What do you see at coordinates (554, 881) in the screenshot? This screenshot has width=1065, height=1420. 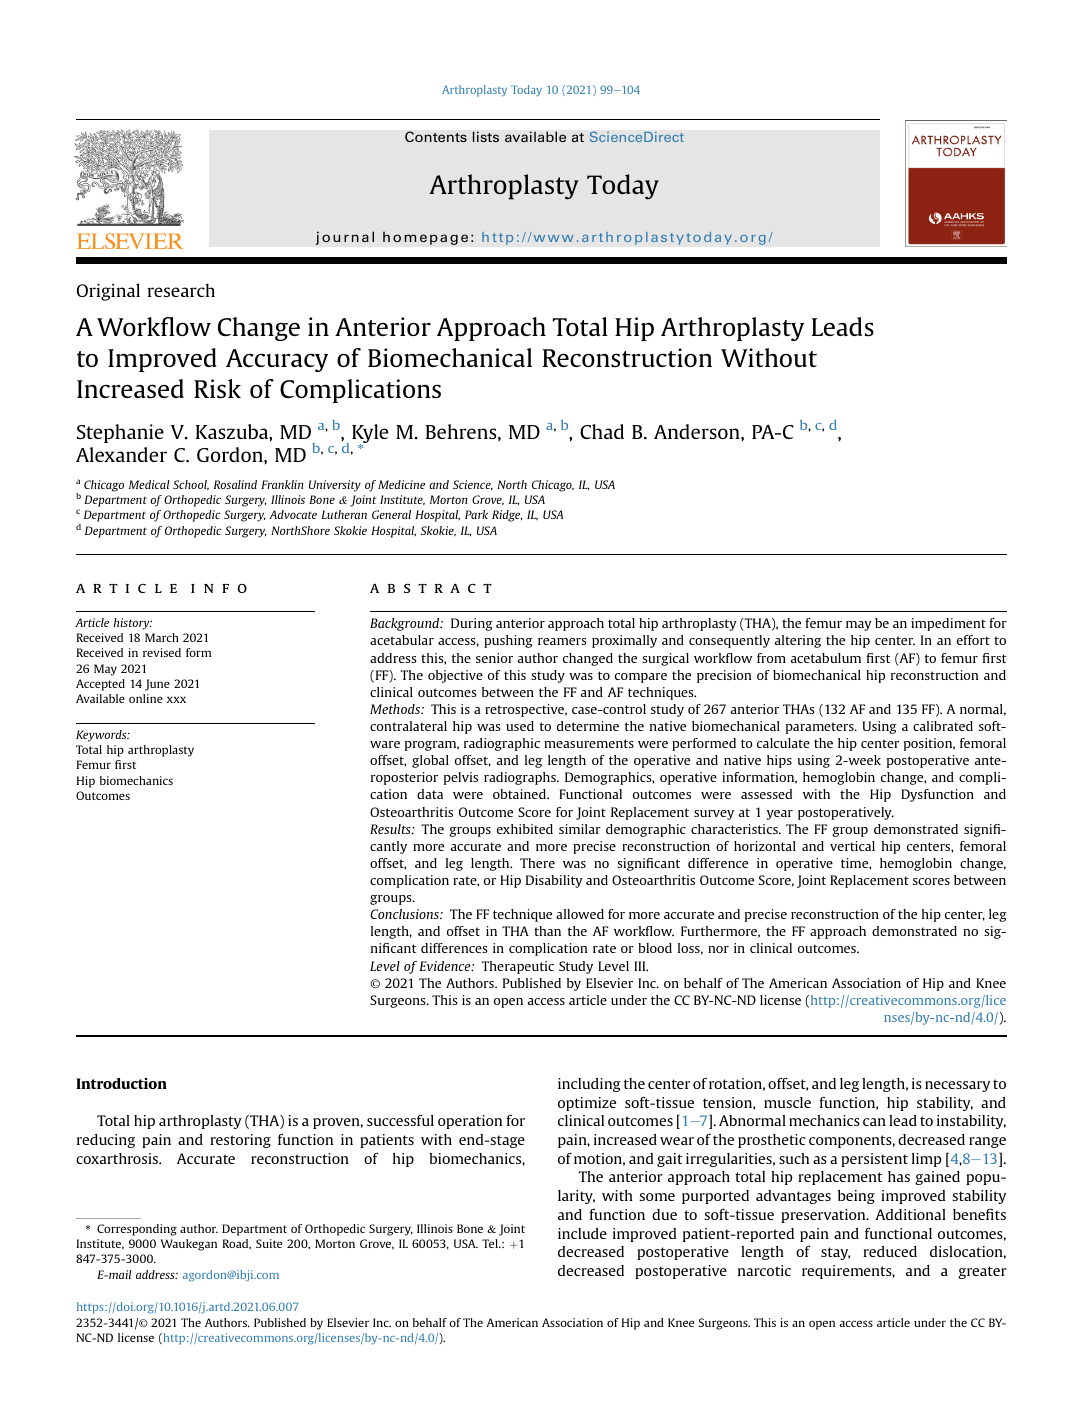 I see `Disability` at bounding box center [554, 881].
